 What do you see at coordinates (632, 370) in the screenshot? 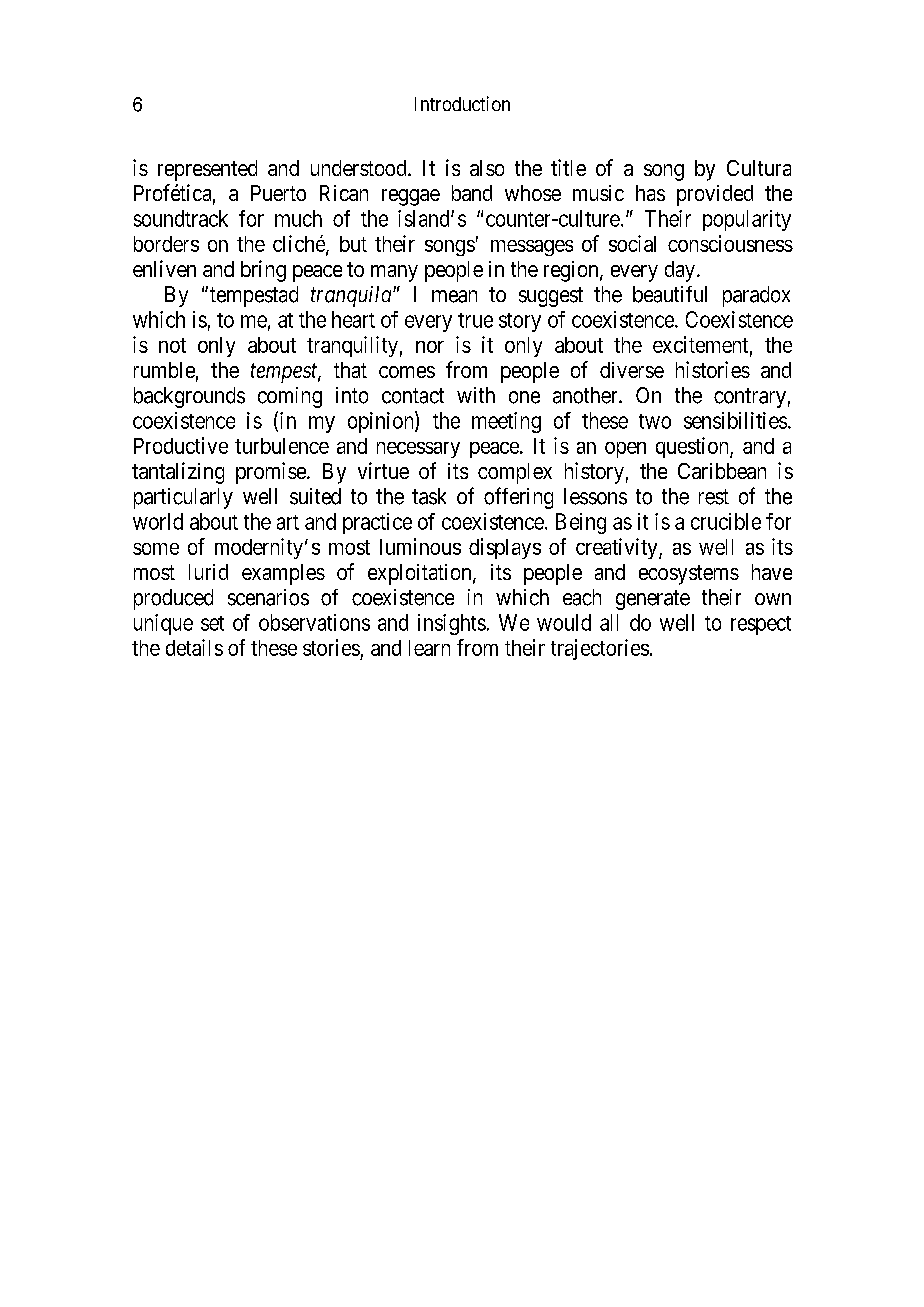
I see `diverse` at bounding box center [632, 370].
